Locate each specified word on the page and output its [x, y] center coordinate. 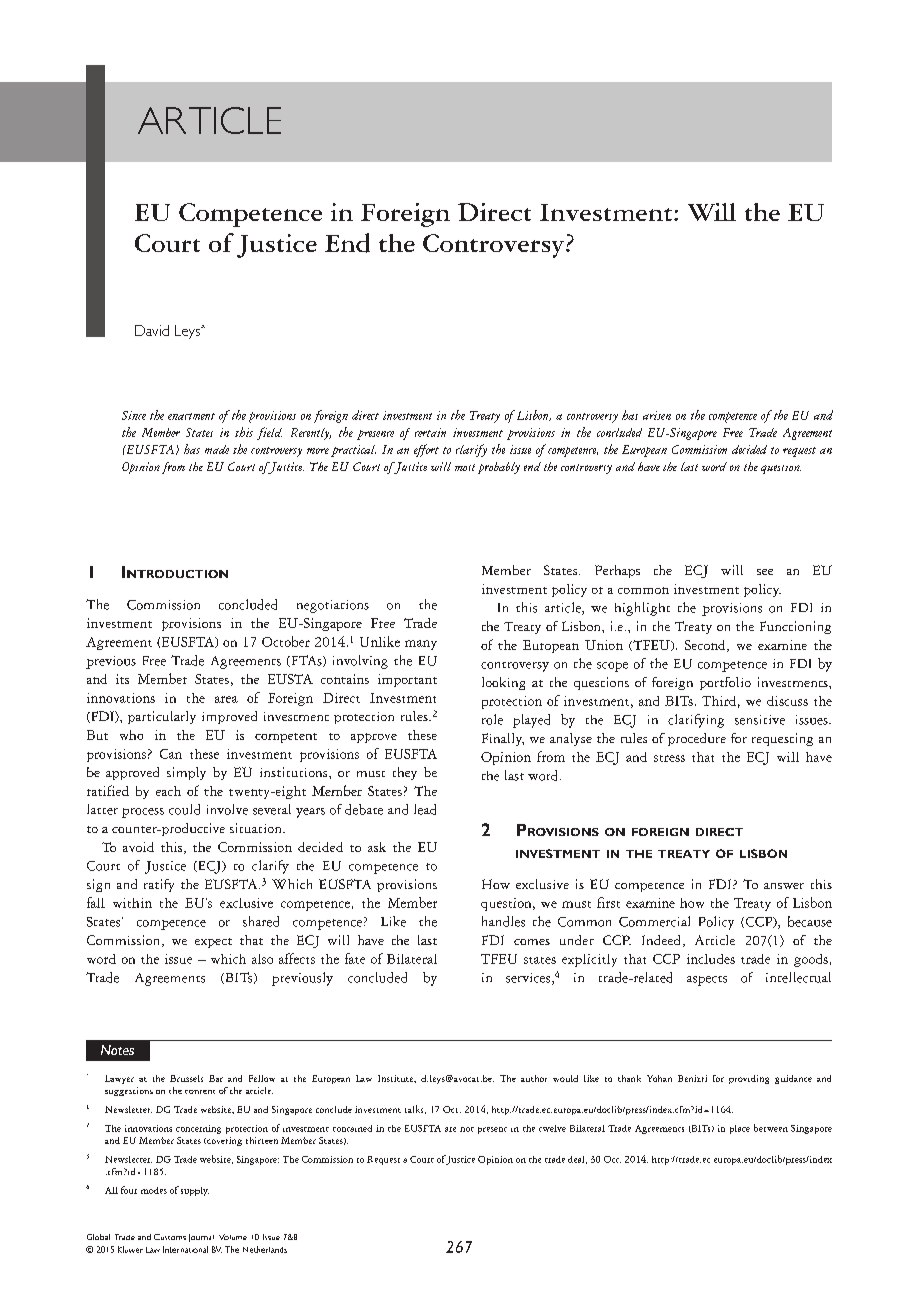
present [492, 1130]
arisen [657, 415]
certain [430, 432]
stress [669, 758]
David [152, 330]
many [421, 645]
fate [355, 958]
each [168, 791]
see [765, 572]
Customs [170, 1237]
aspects [707, 981]
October [286, 641]
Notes [117, 1050]
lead [425, 809]
